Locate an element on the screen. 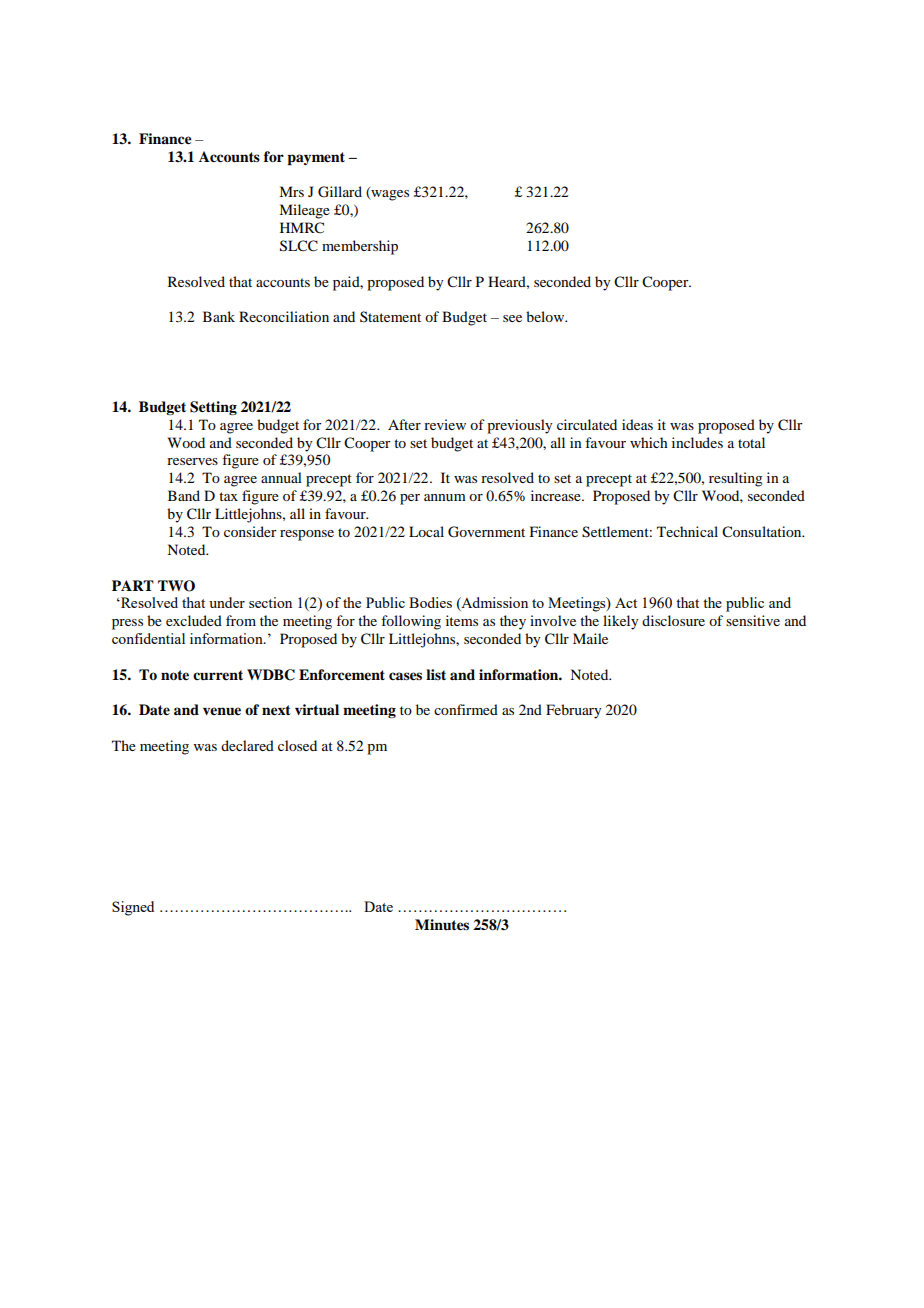 This screenshot has width=924, height=1308. below is located at coordinates (546, 316).
